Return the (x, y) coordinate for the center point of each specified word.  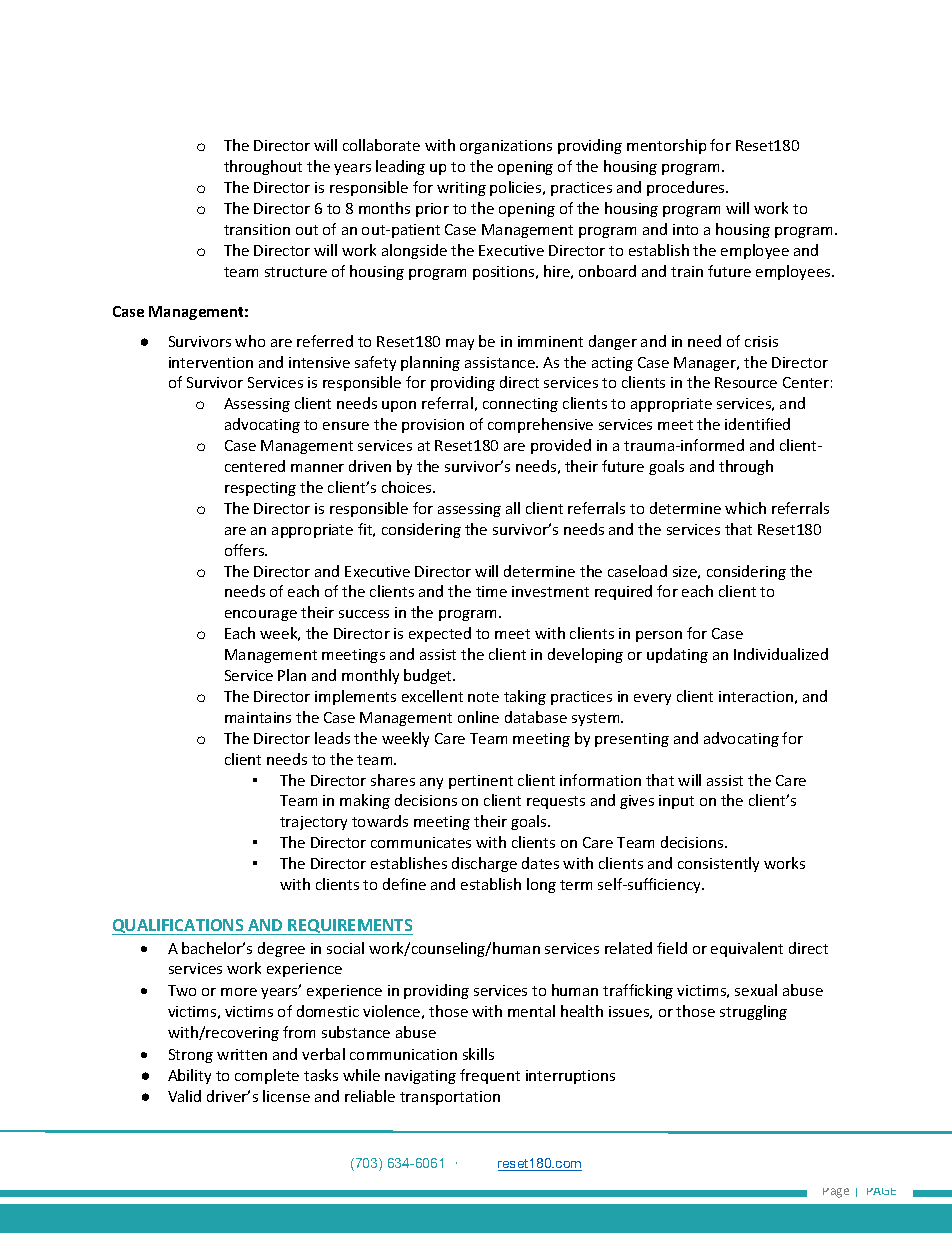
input (676, 802)
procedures (687, 188)
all (513, 508)
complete (267, 1076)
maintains (258, 717)
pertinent (481, 782)
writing (461, 189)
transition (257, 229)
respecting (260, 489)
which (745, 508)
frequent (490, 1076)
